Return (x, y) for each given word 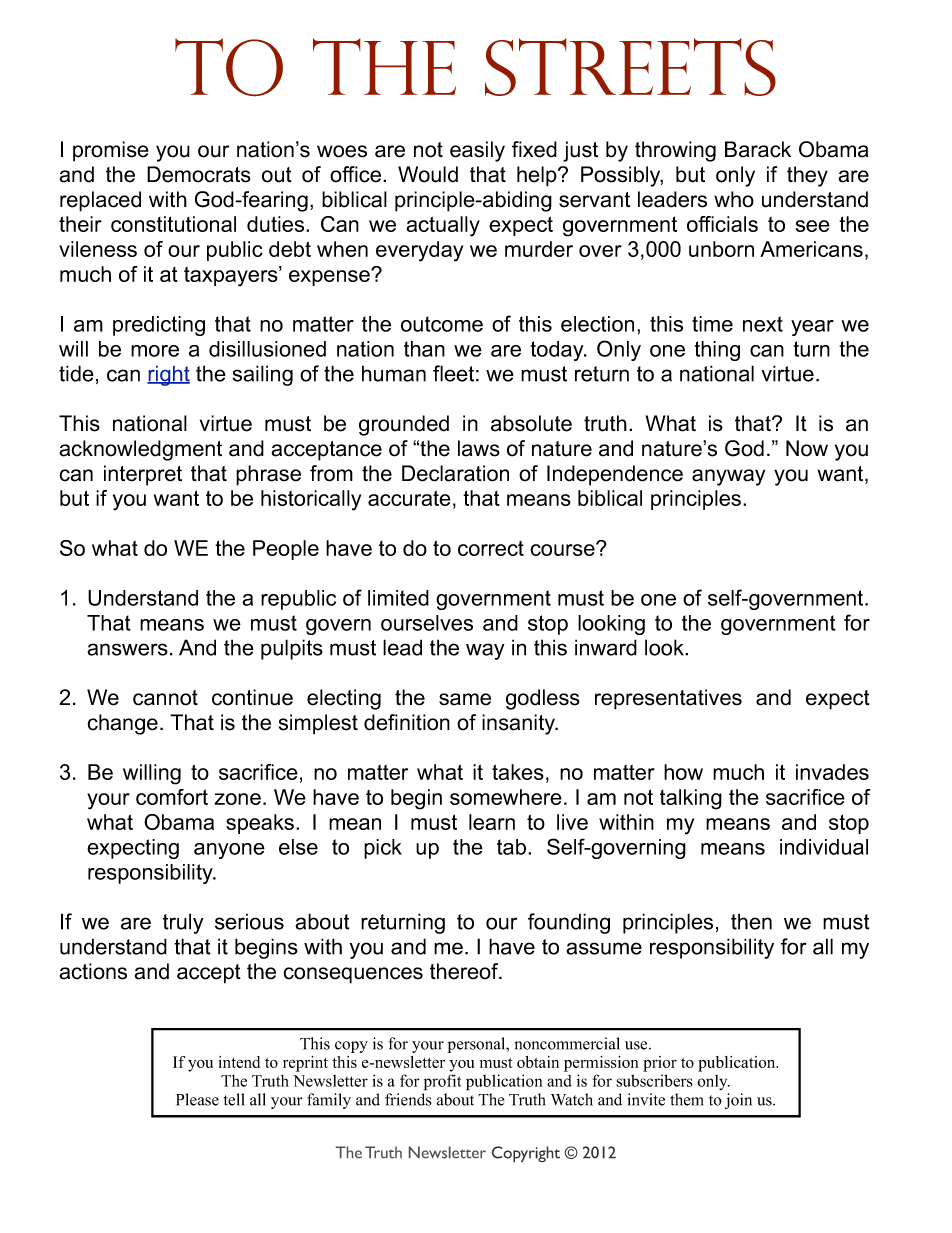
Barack (758, 149)
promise (111, 151)
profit (442, 1082)
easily (477, 151)
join (738, 1101)
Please (197, 1099)
